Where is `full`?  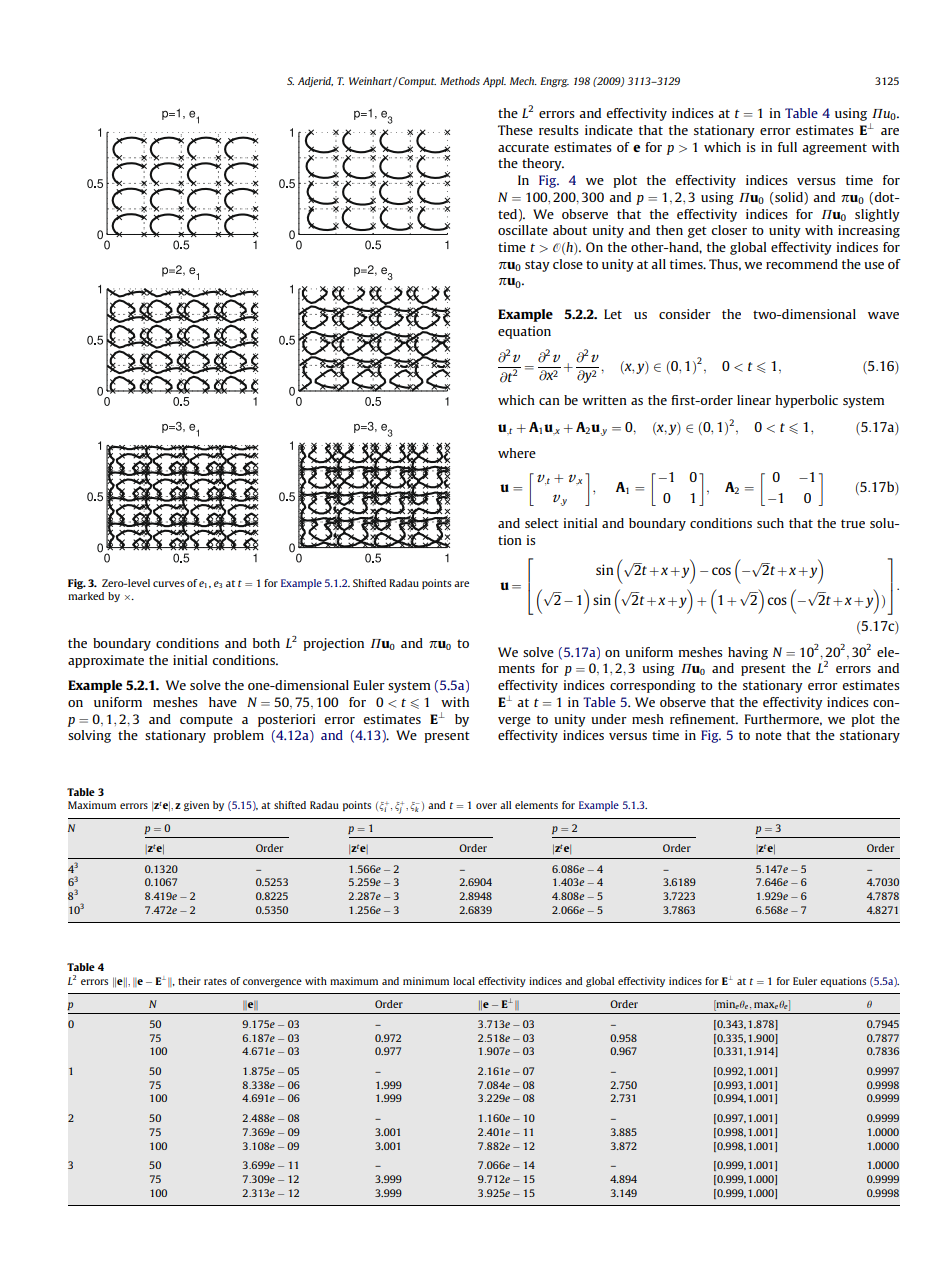 full is located at coordinates (787, 147).
